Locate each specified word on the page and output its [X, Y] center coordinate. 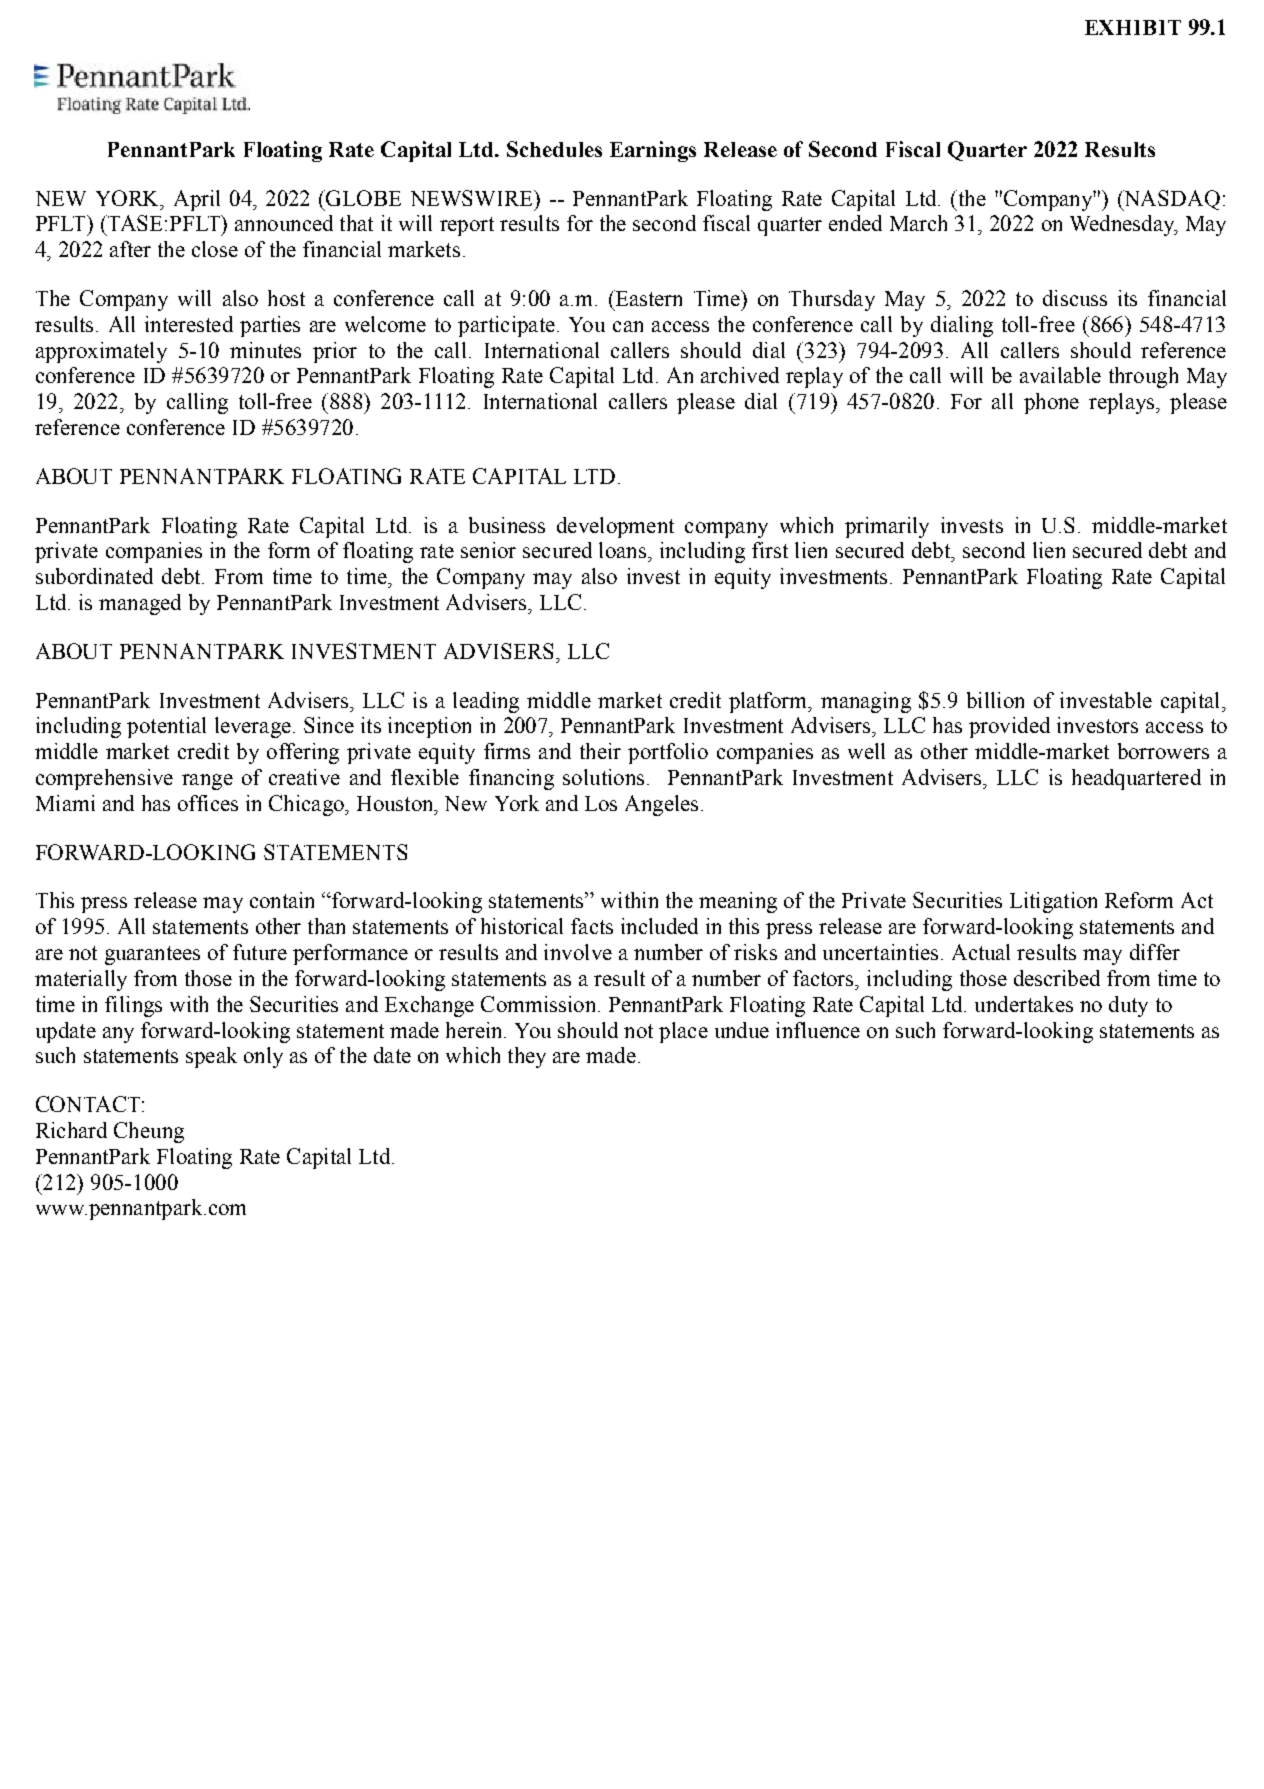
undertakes [1024, 1004]
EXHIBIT [1133, 27]
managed [140, 604]
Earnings [653, 151]
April [197, 200]
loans [622, 550]
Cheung [149, 1132]
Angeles [661, 805]
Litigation [1053, 902]
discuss [1075, 298]
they [527, 1057]
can [628, 326]
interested [189, 324]
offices [208, 803]
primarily [887, 527]
